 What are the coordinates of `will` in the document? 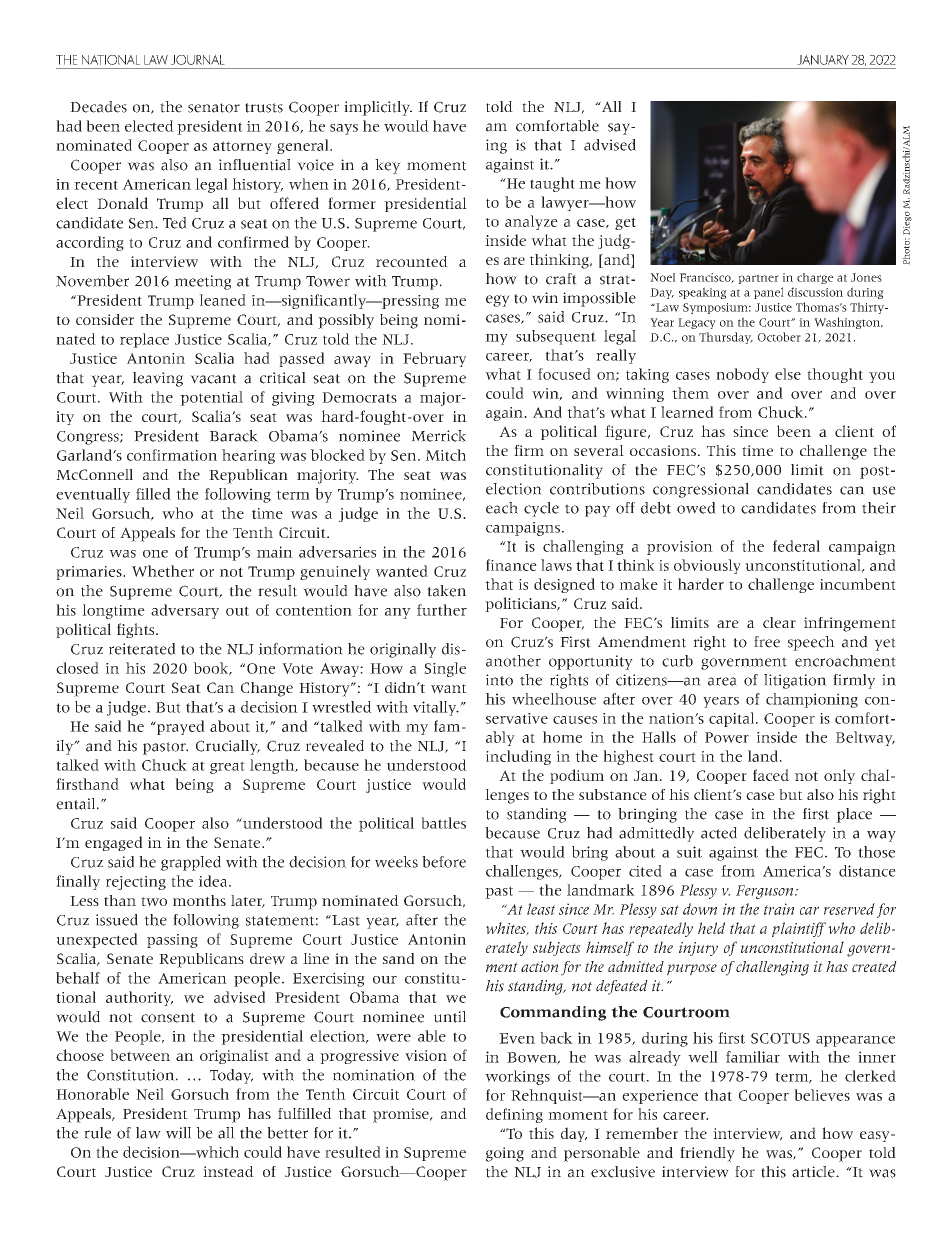 It's located at (178, 1133).
